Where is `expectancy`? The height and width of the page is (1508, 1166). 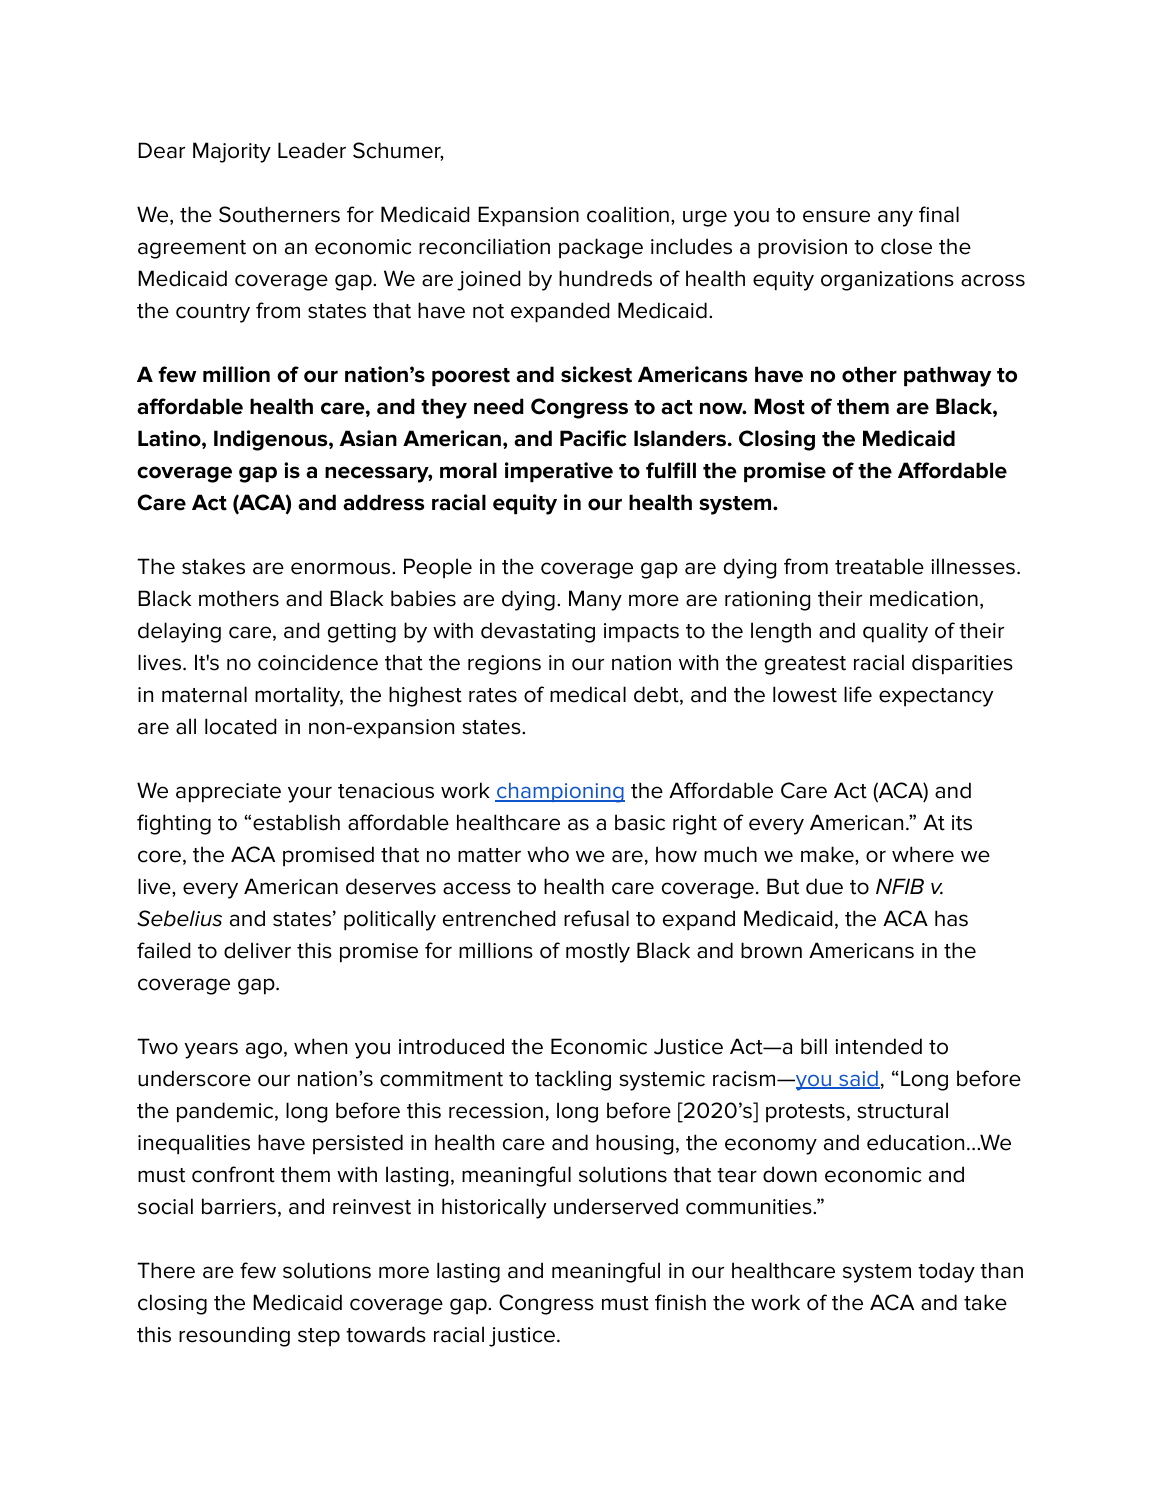 expectancy is located at coordinates (936, 697).
